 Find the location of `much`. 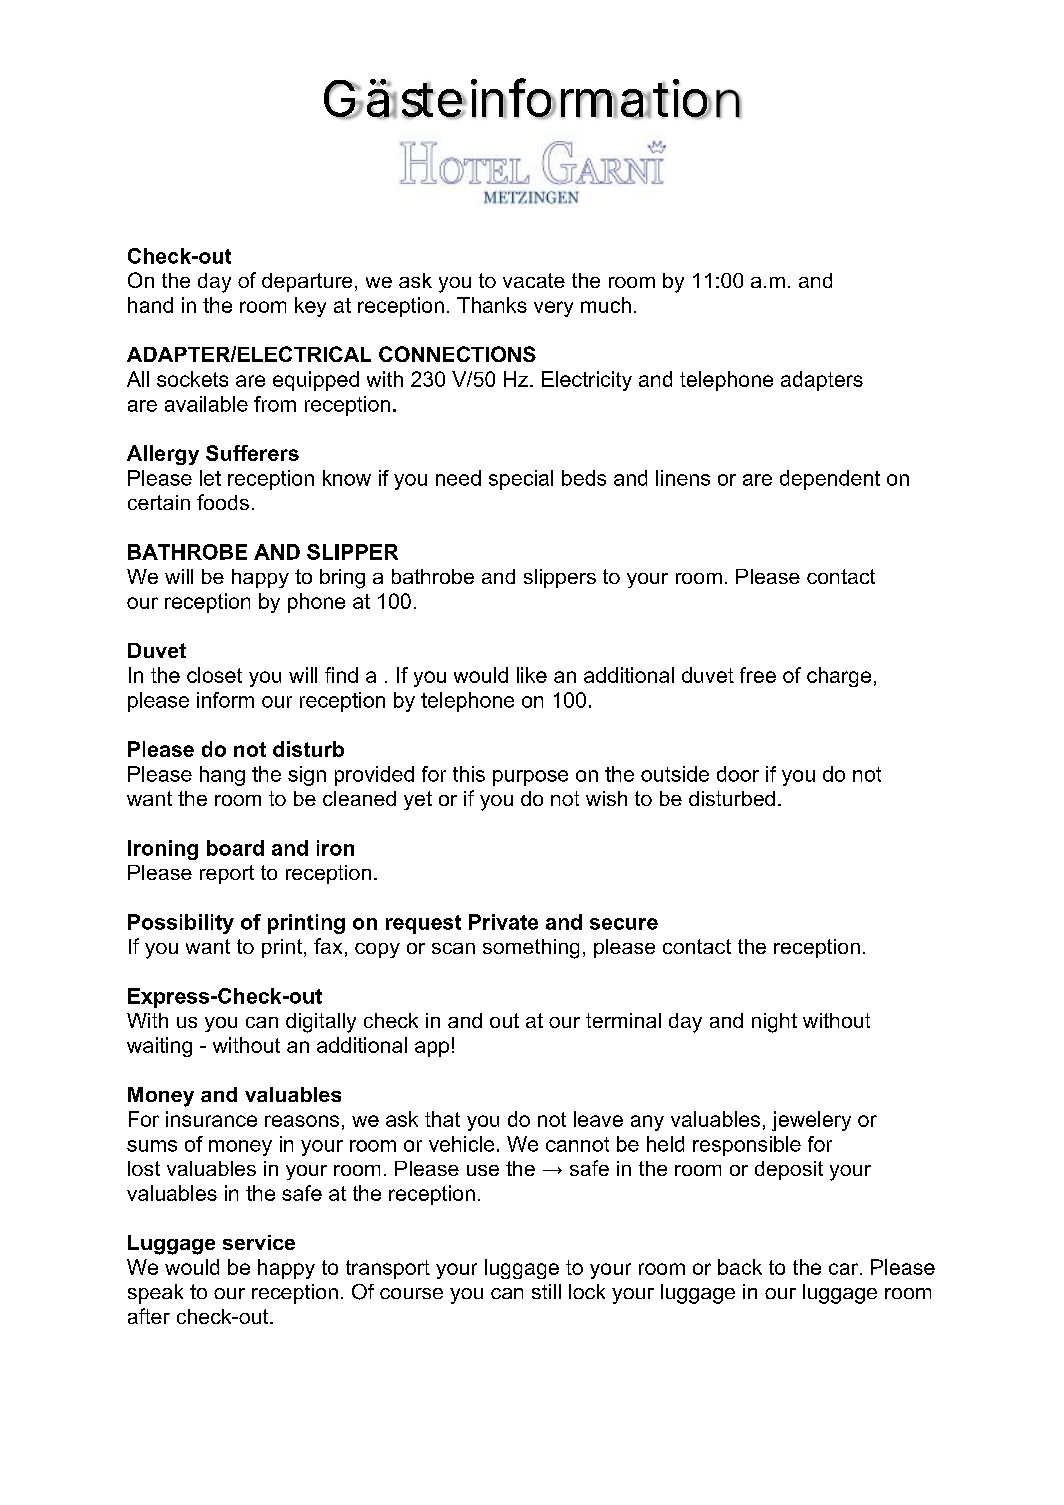

much is located at coordinates (606, 305).
